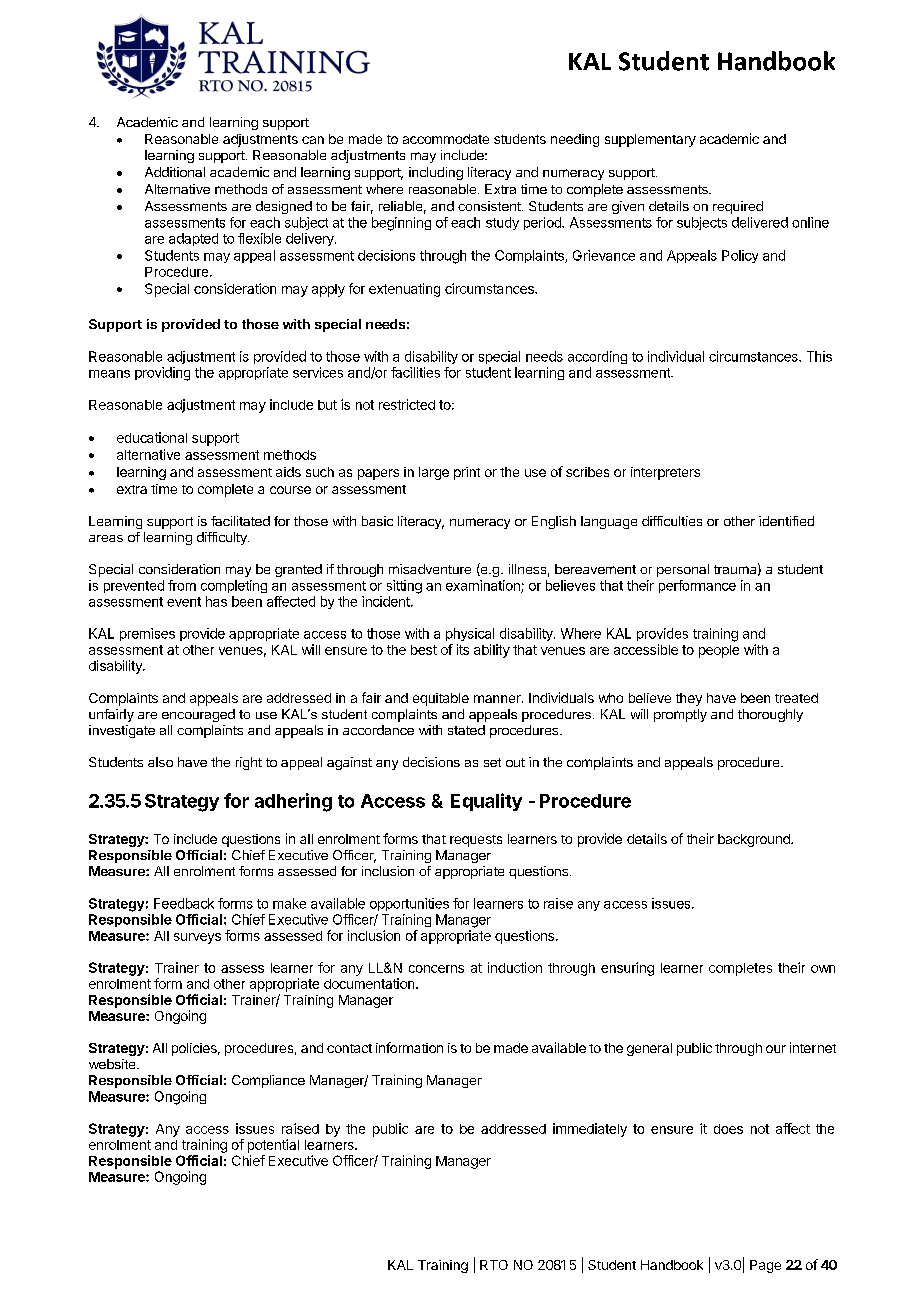 Image resolution: width=924 pixels, height=1308 pixels. What do you see at coordinates (467, 473) in the screenshot?
I see `print` at bounding box center [467, 473].
